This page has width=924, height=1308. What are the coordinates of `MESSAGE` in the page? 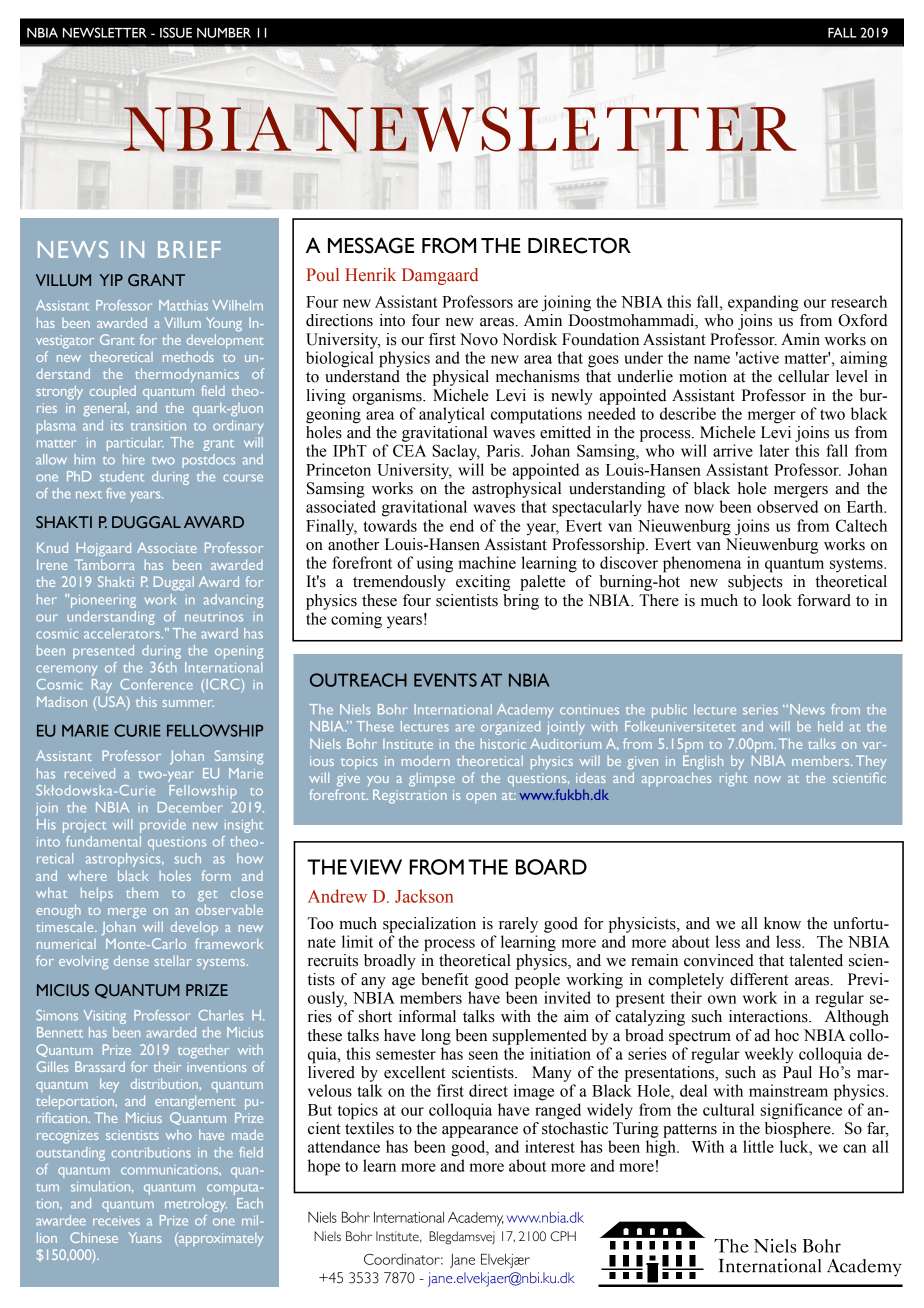 It's located at (371, 245).
